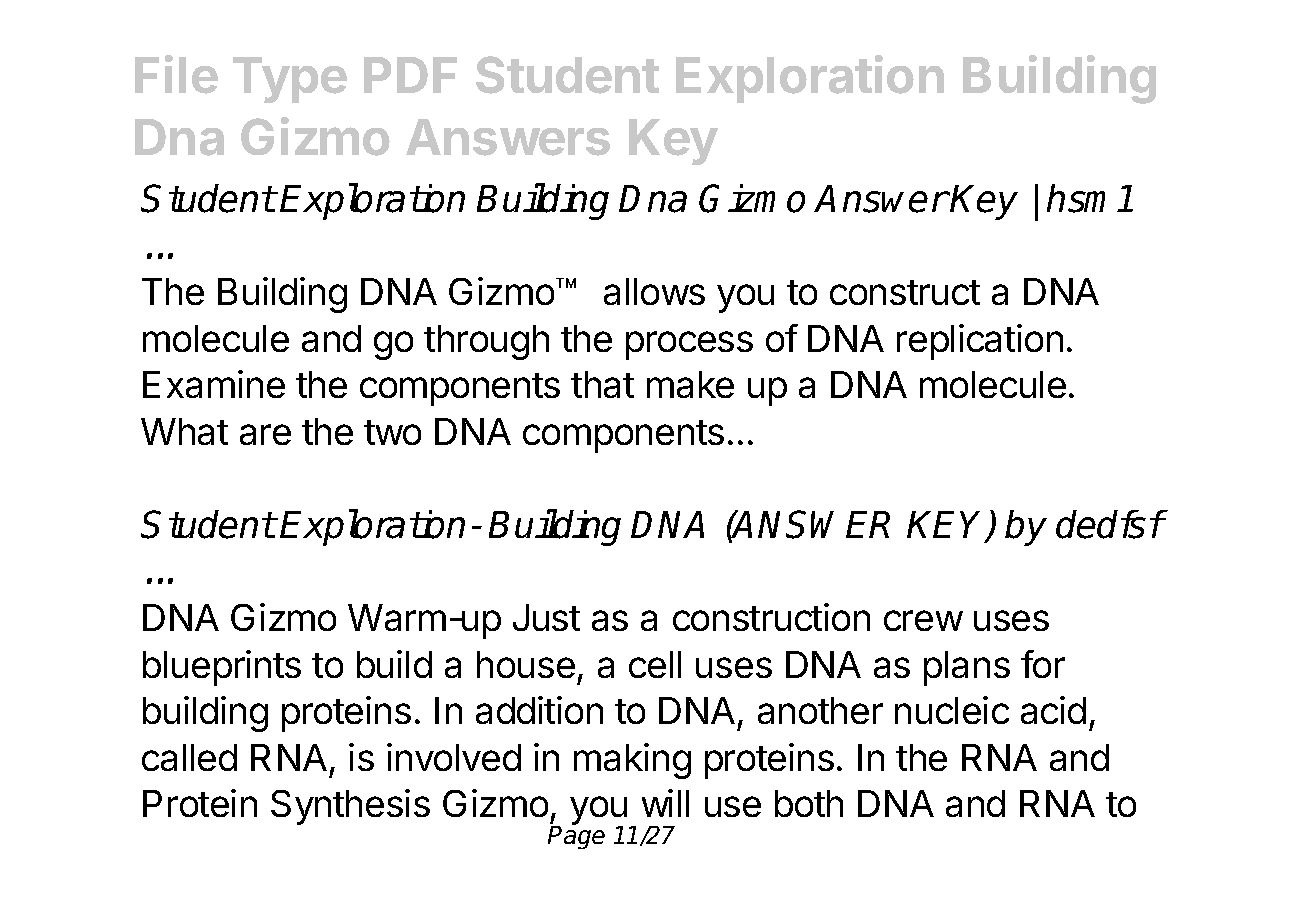 The width and height of the screenshot is (1303, 924). I want to click on Synthesis, so click(350, 807).
